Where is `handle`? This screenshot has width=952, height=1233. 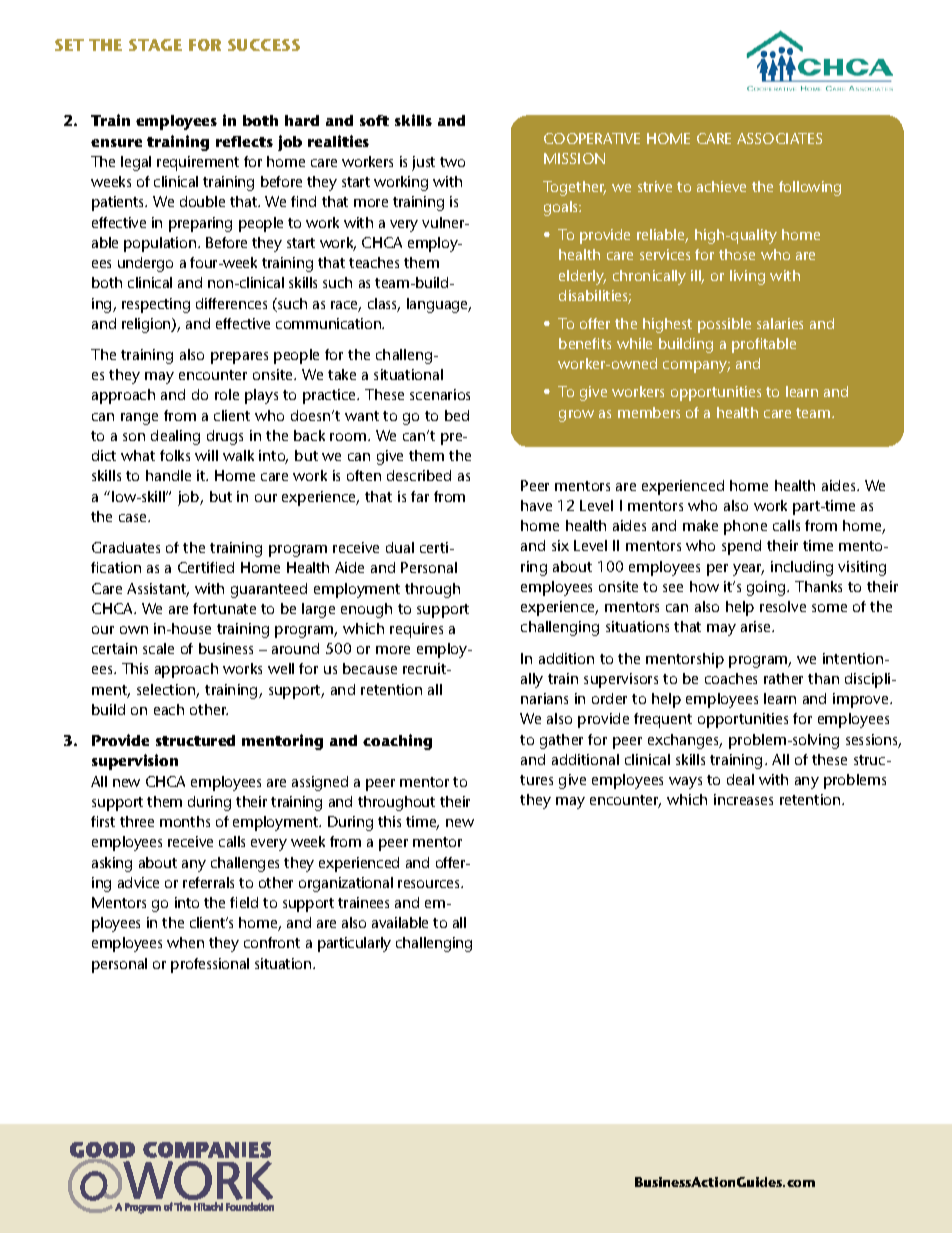
handle is located at coordinates (168, 475).
